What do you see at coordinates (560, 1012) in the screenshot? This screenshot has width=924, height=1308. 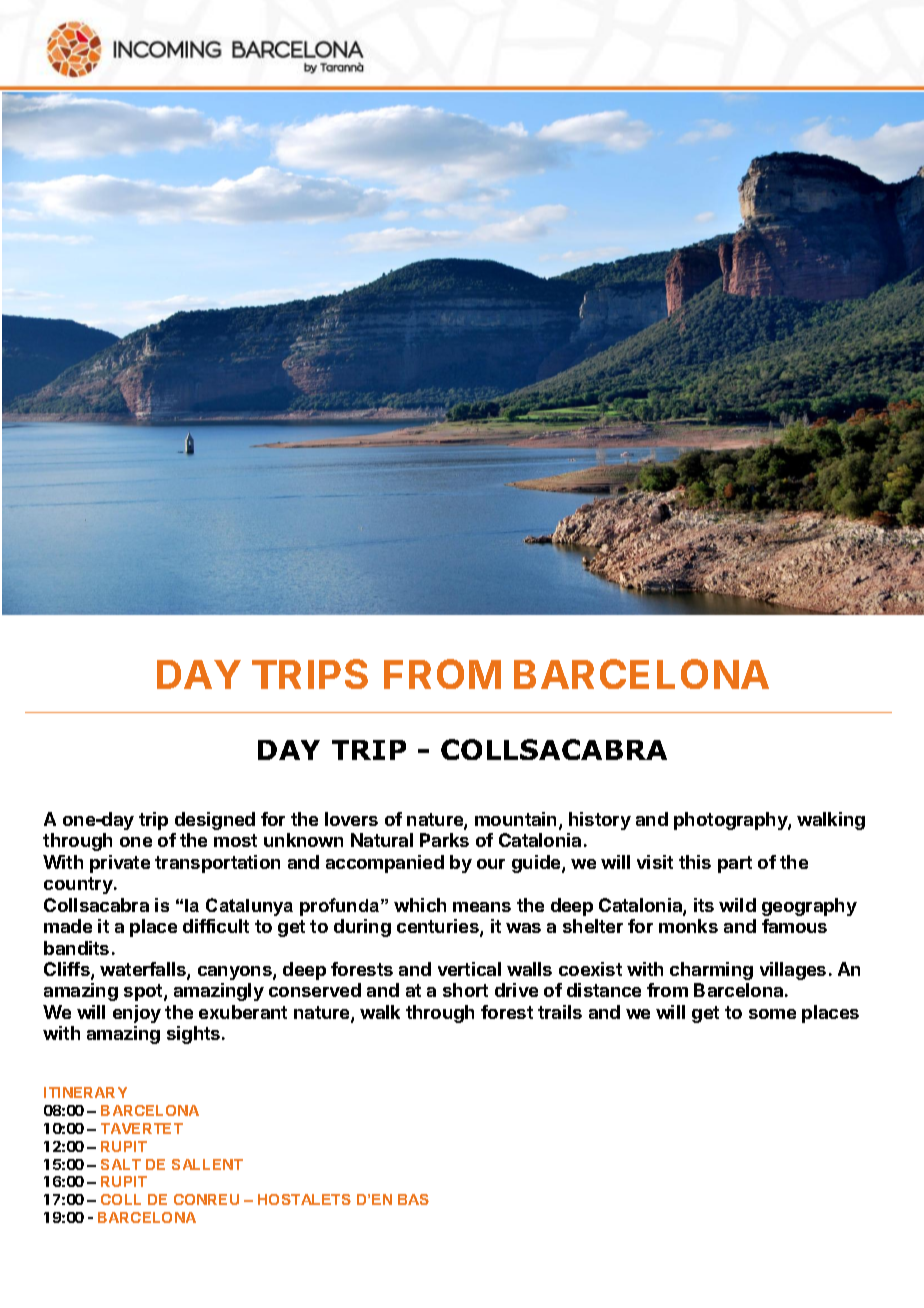 I see `trails` at bounding box center [560, 1012].
